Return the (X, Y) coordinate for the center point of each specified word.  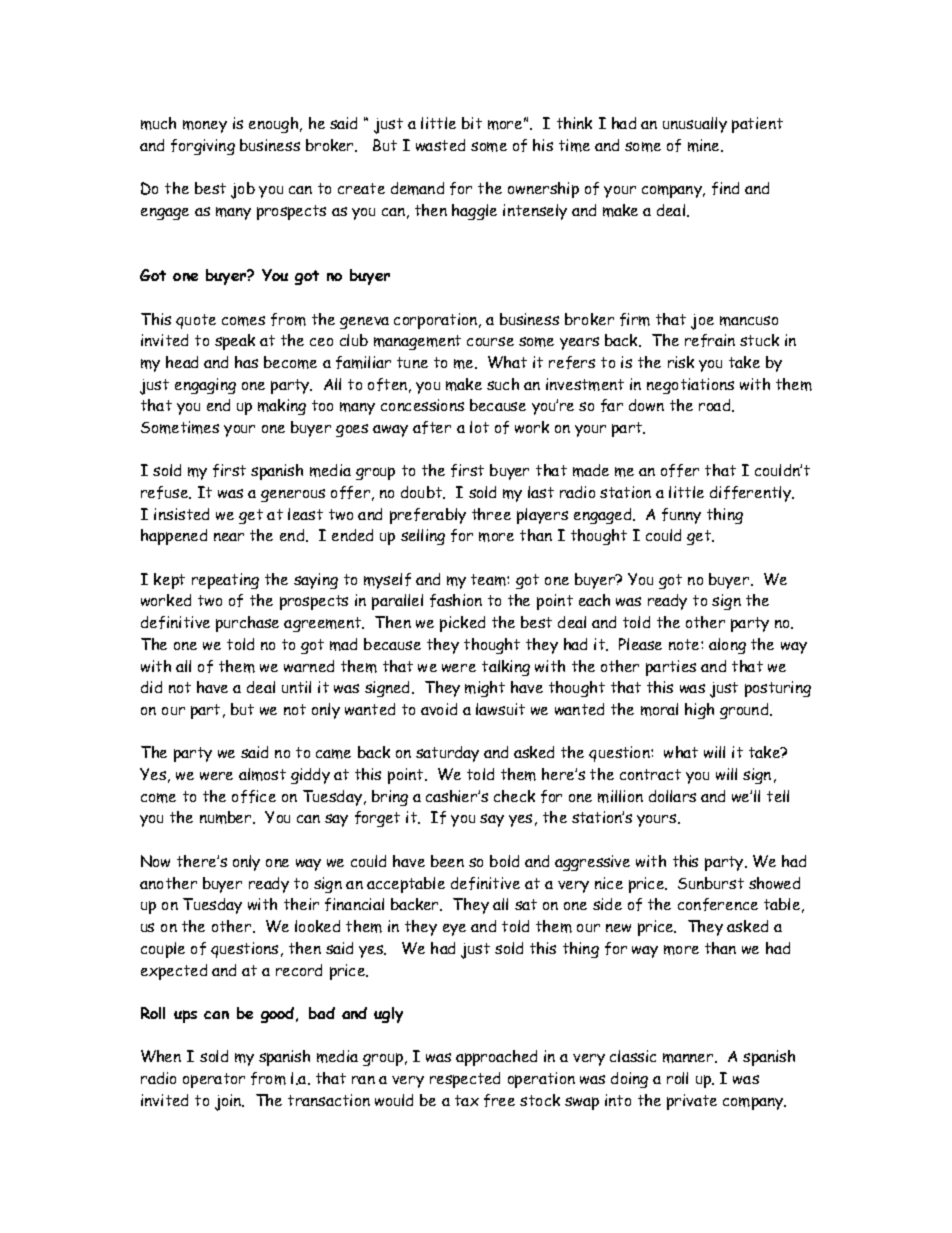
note (685, 644)
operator (214, 1080)
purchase (247, 624)
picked (462, 624)
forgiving (203, 147)
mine (705, 145)
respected (465, 1080)
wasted (440, 145)
